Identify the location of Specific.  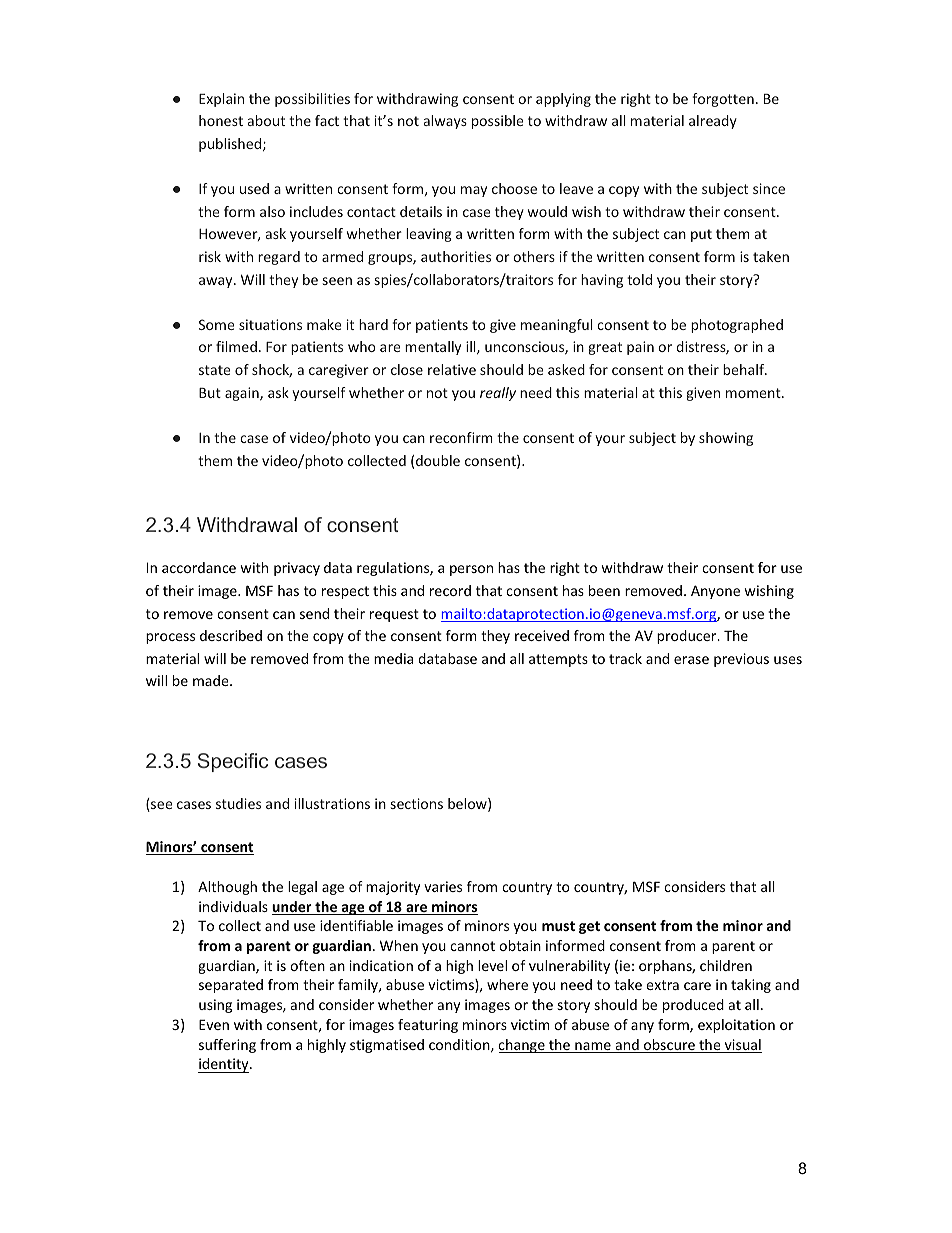
(233, 762).
